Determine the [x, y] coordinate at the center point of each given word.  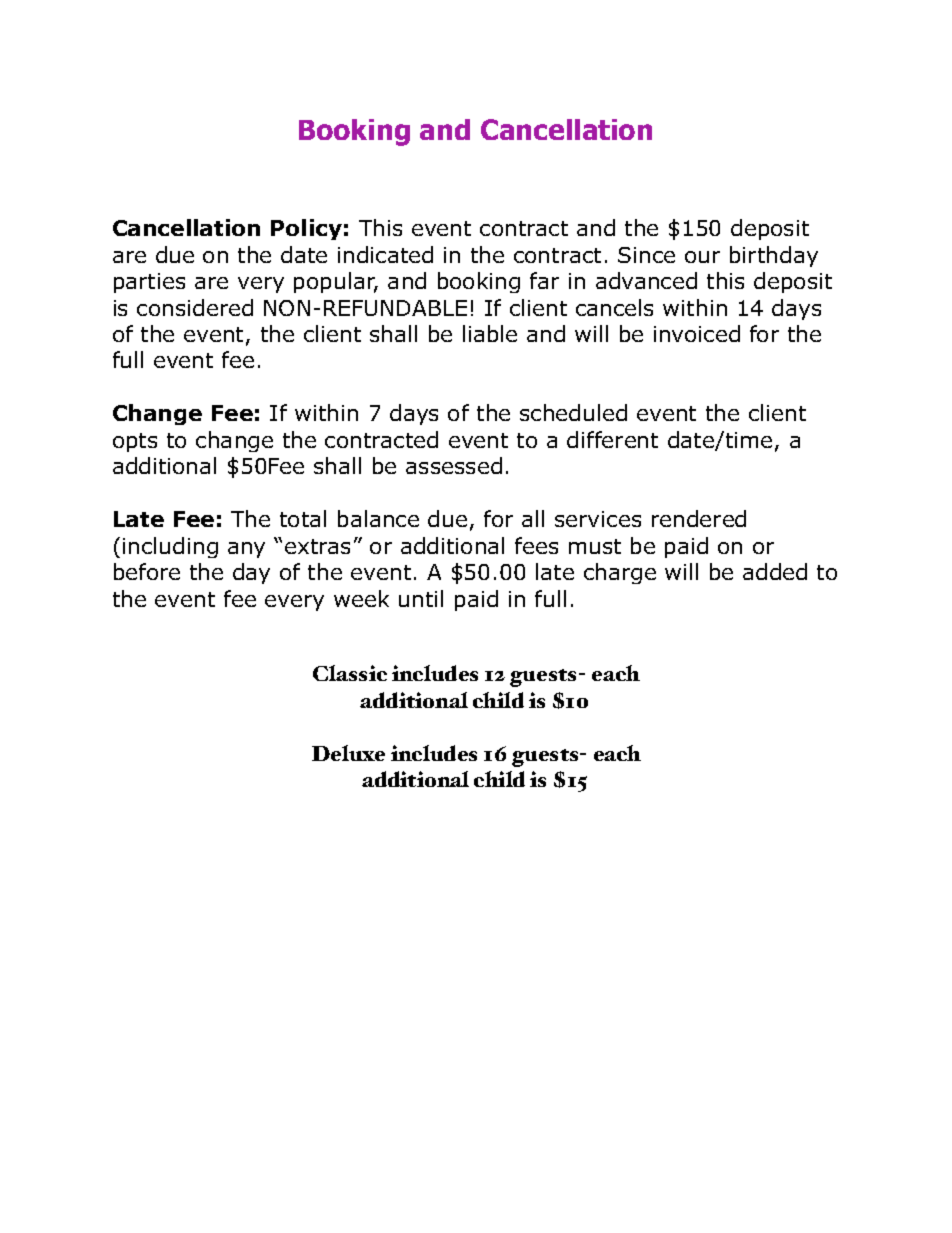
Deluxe [348, 753]
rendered [699, 518]
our [702, 257]
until [421, 598]
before [147, 571]
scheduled [573, 412]
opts [135, 442]
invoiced [697, 333]
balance [378, 518]
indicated [385, 254]
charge [620, 573]
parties [149, 283]
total [303, 518]
